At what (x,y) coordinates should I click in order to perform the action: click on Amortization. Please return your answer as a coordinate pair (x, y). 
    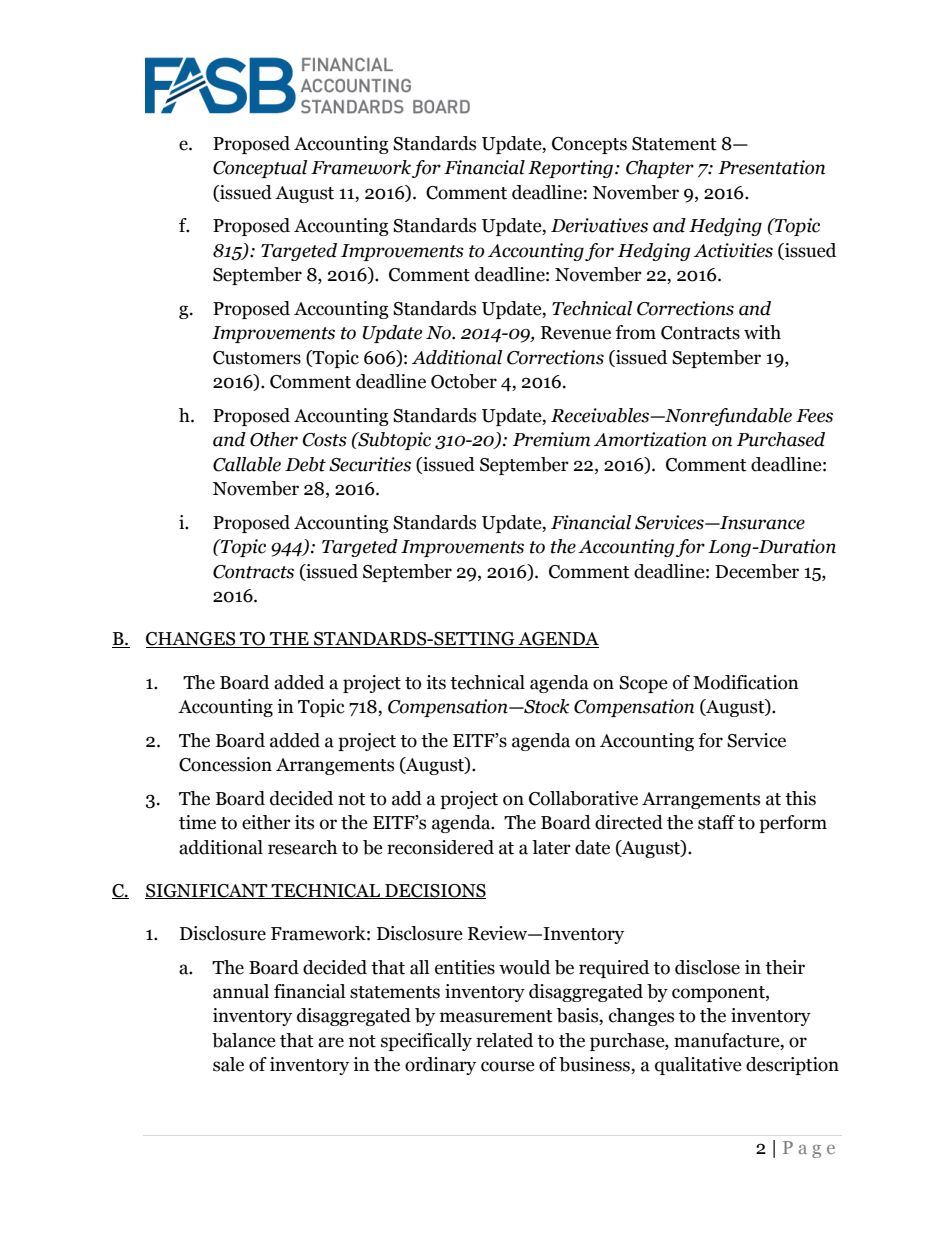
    Looking at the image, I should click on (650, 439).
